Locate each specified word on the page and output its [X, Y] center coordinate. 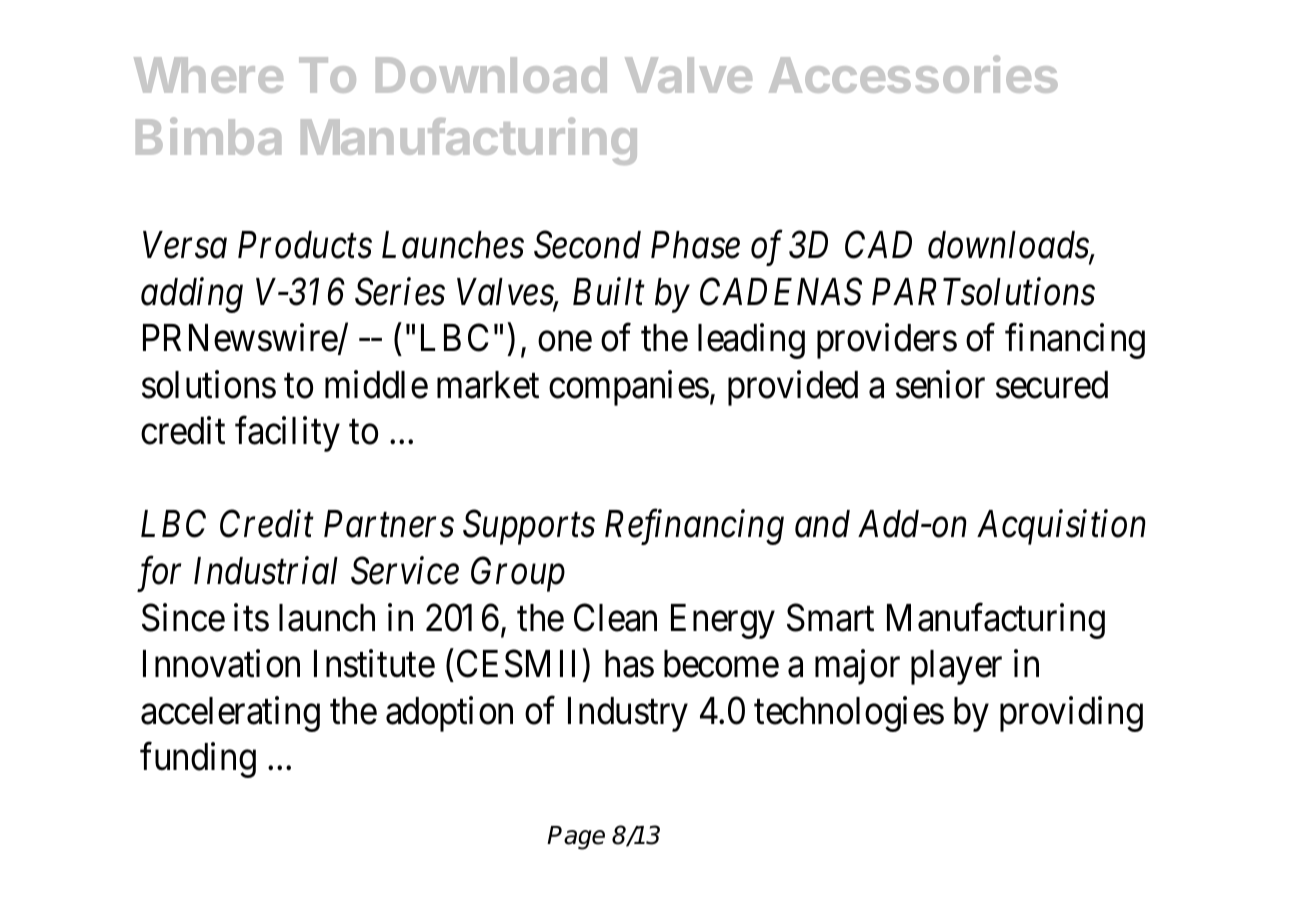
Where [208, 75]
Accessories [913, 74]
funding [198, 760]
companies [629, 388]
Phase [695, 245]
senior [940, 384]
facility [287, 434]
